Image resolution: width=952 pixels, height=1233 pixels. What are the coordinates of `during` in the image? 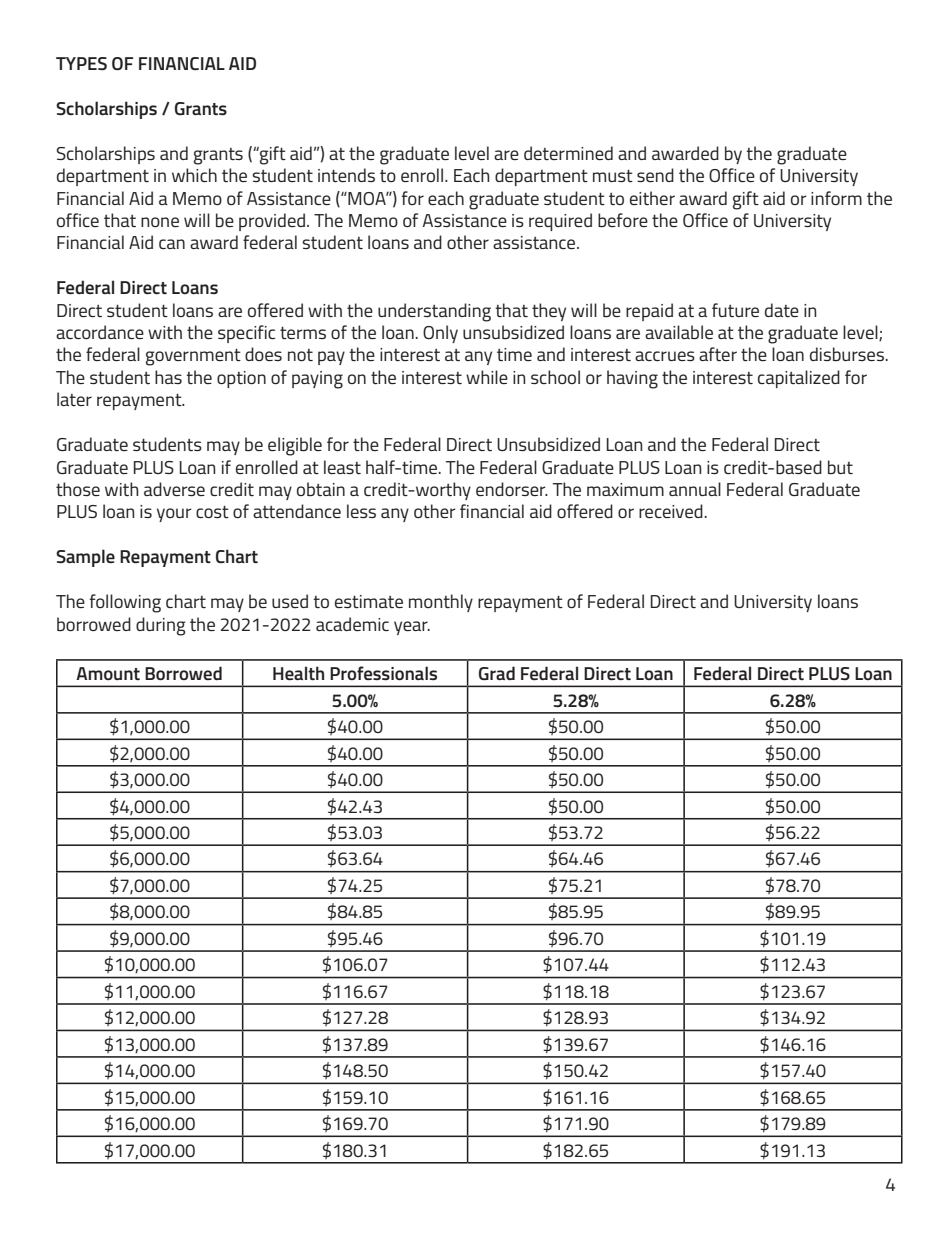 It's located at (161, 626).
